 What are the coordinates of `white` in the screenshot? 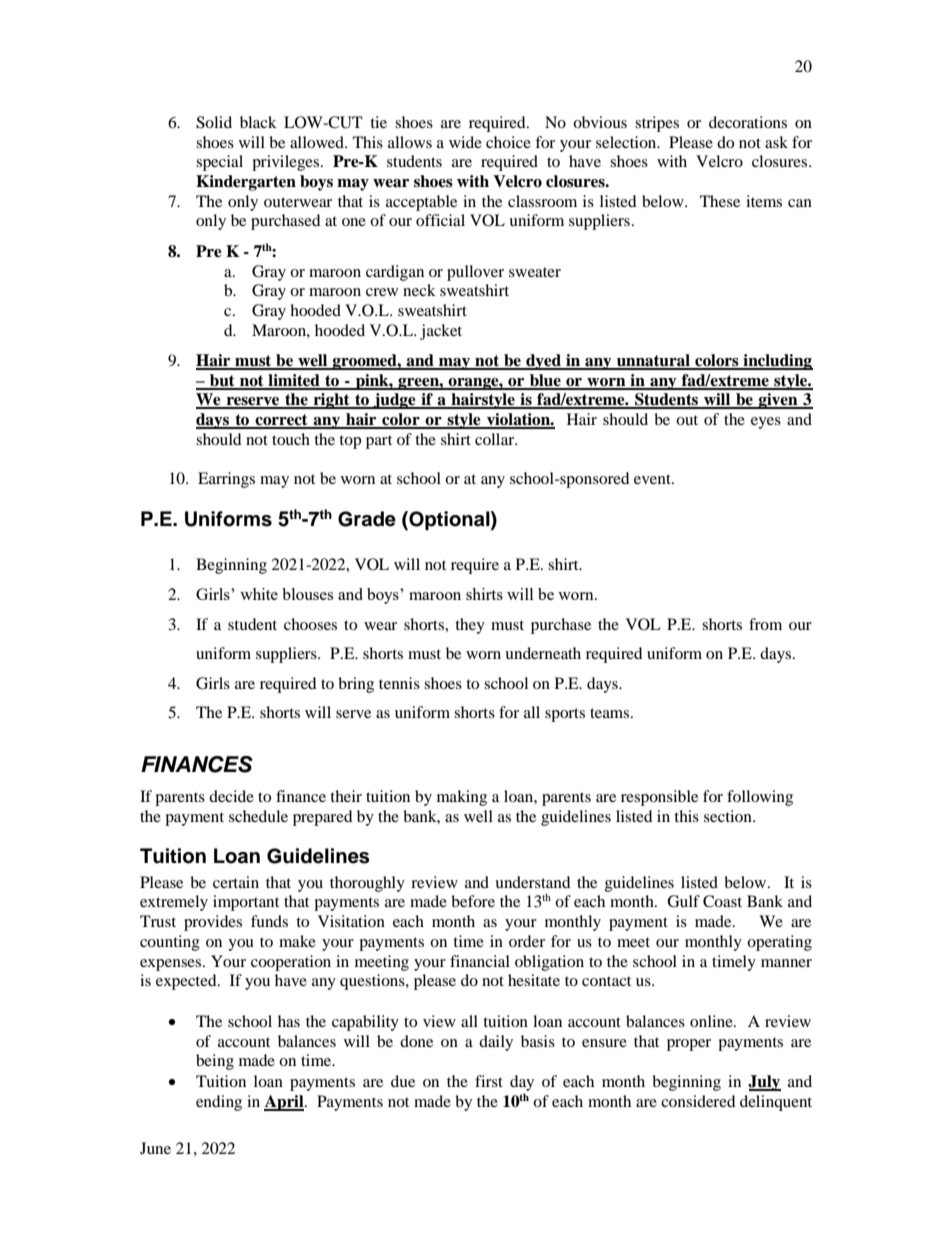 It's located at (259, 594).
